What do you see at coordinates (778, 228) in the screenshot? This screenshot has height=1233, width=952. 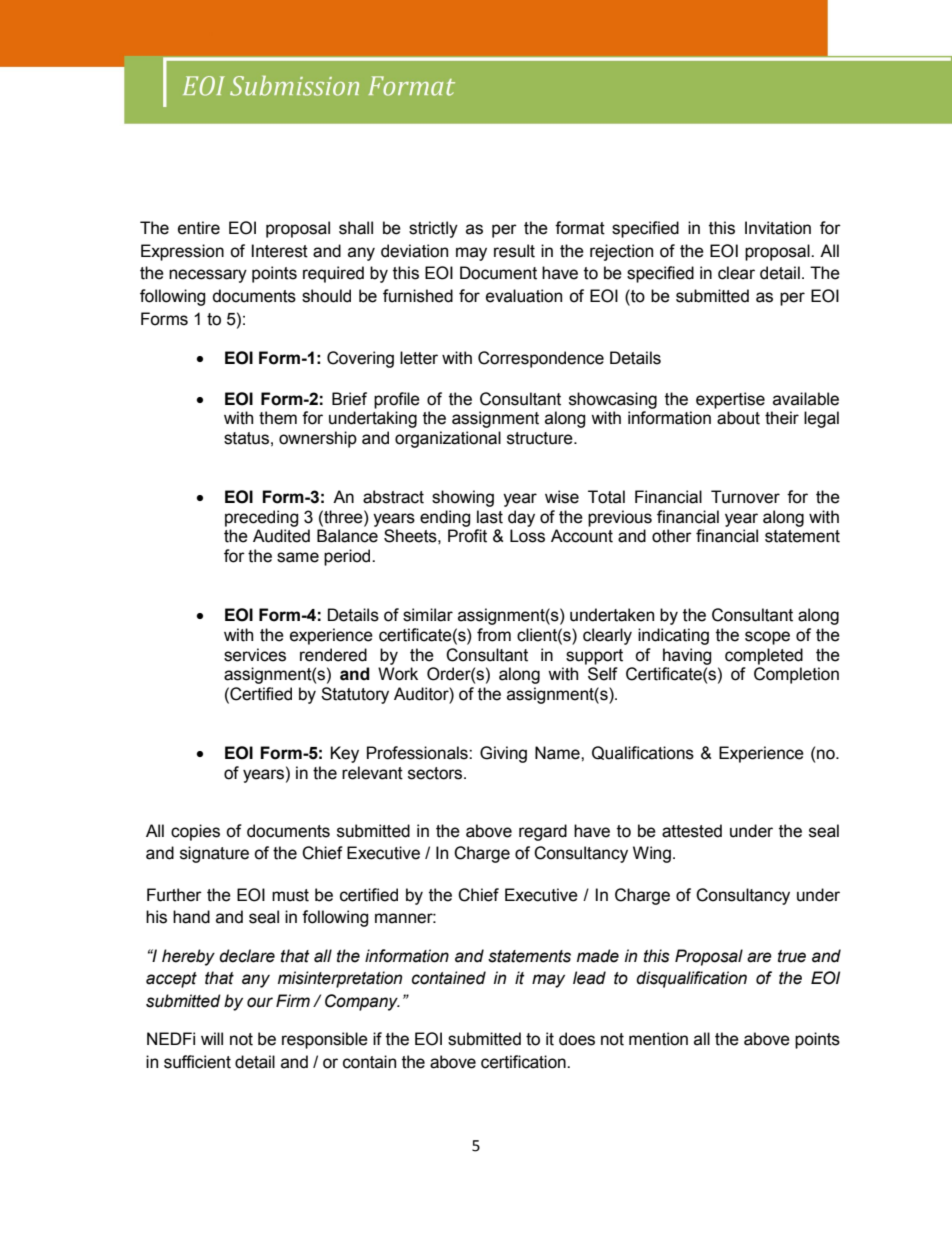 I see `Invitation` at bounding box center [778, 228].
